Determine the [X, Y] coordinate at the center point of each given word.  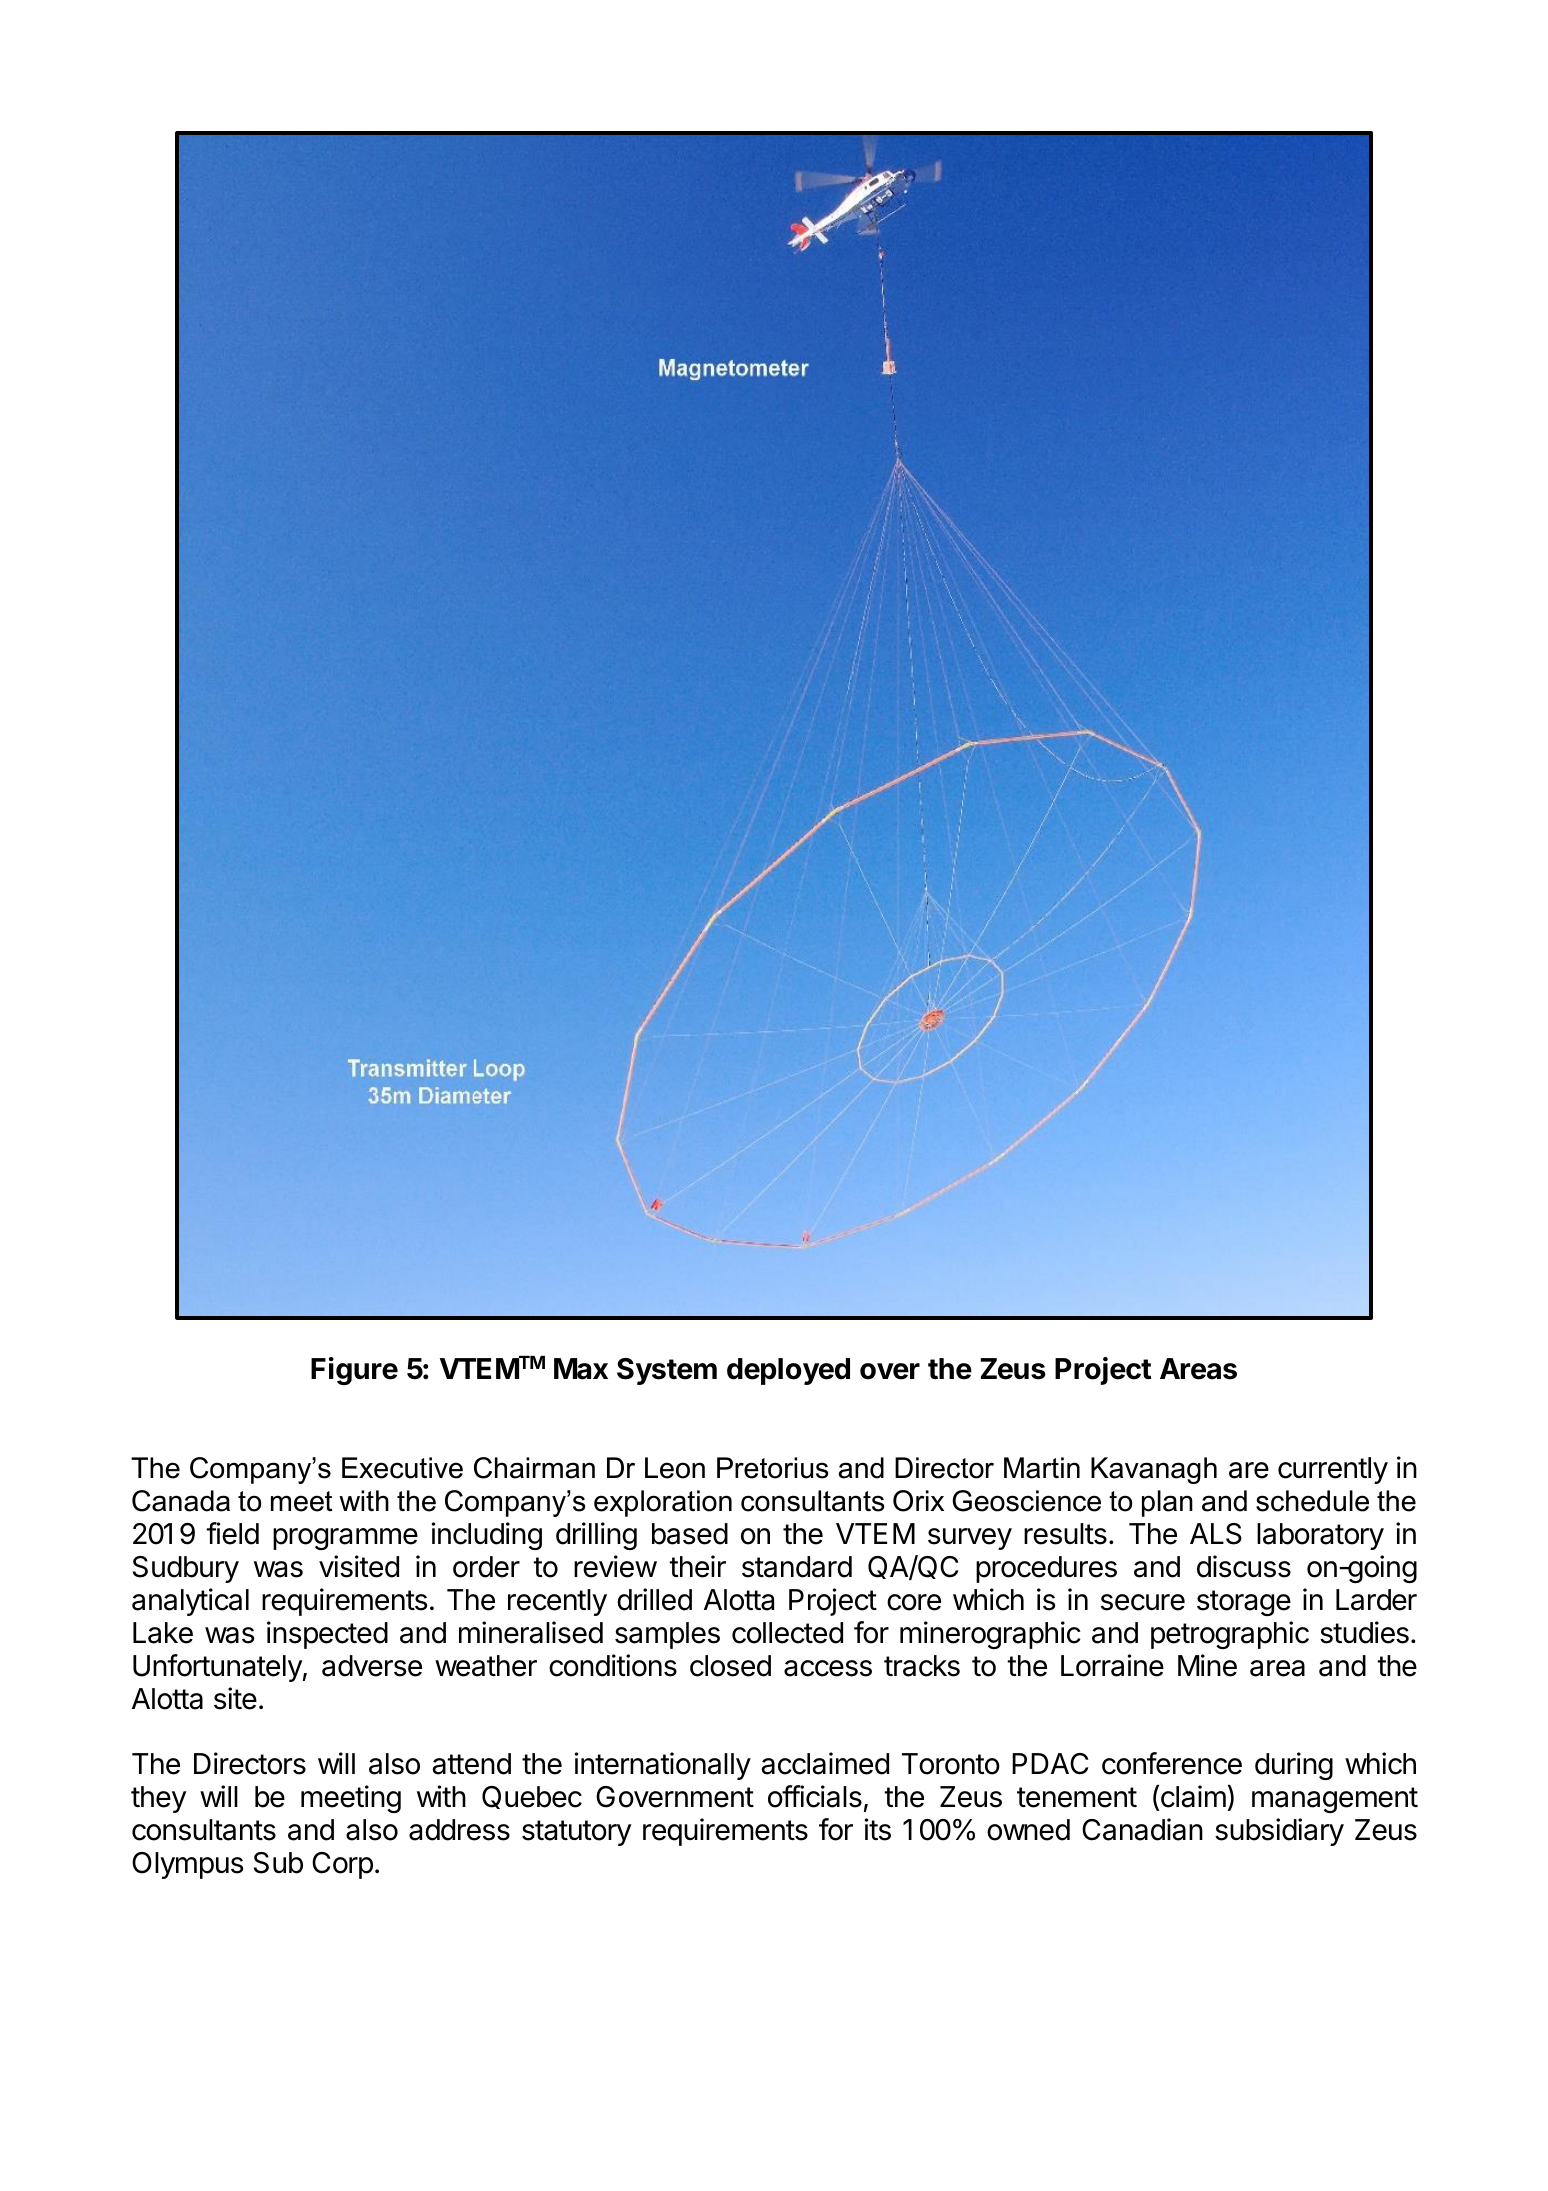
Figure [354, 1371]
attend [471, 1764]
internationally [663, 1766]
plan [1167, 1503]
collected [787, 1633]
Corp [342, 1865]
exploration [663, 1503]
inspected [327, 1635]
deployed [788, 1371]
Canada [181, 1501]
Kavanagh [1154, 1470]
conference [1172, 1763]
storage [1244, 1603]
